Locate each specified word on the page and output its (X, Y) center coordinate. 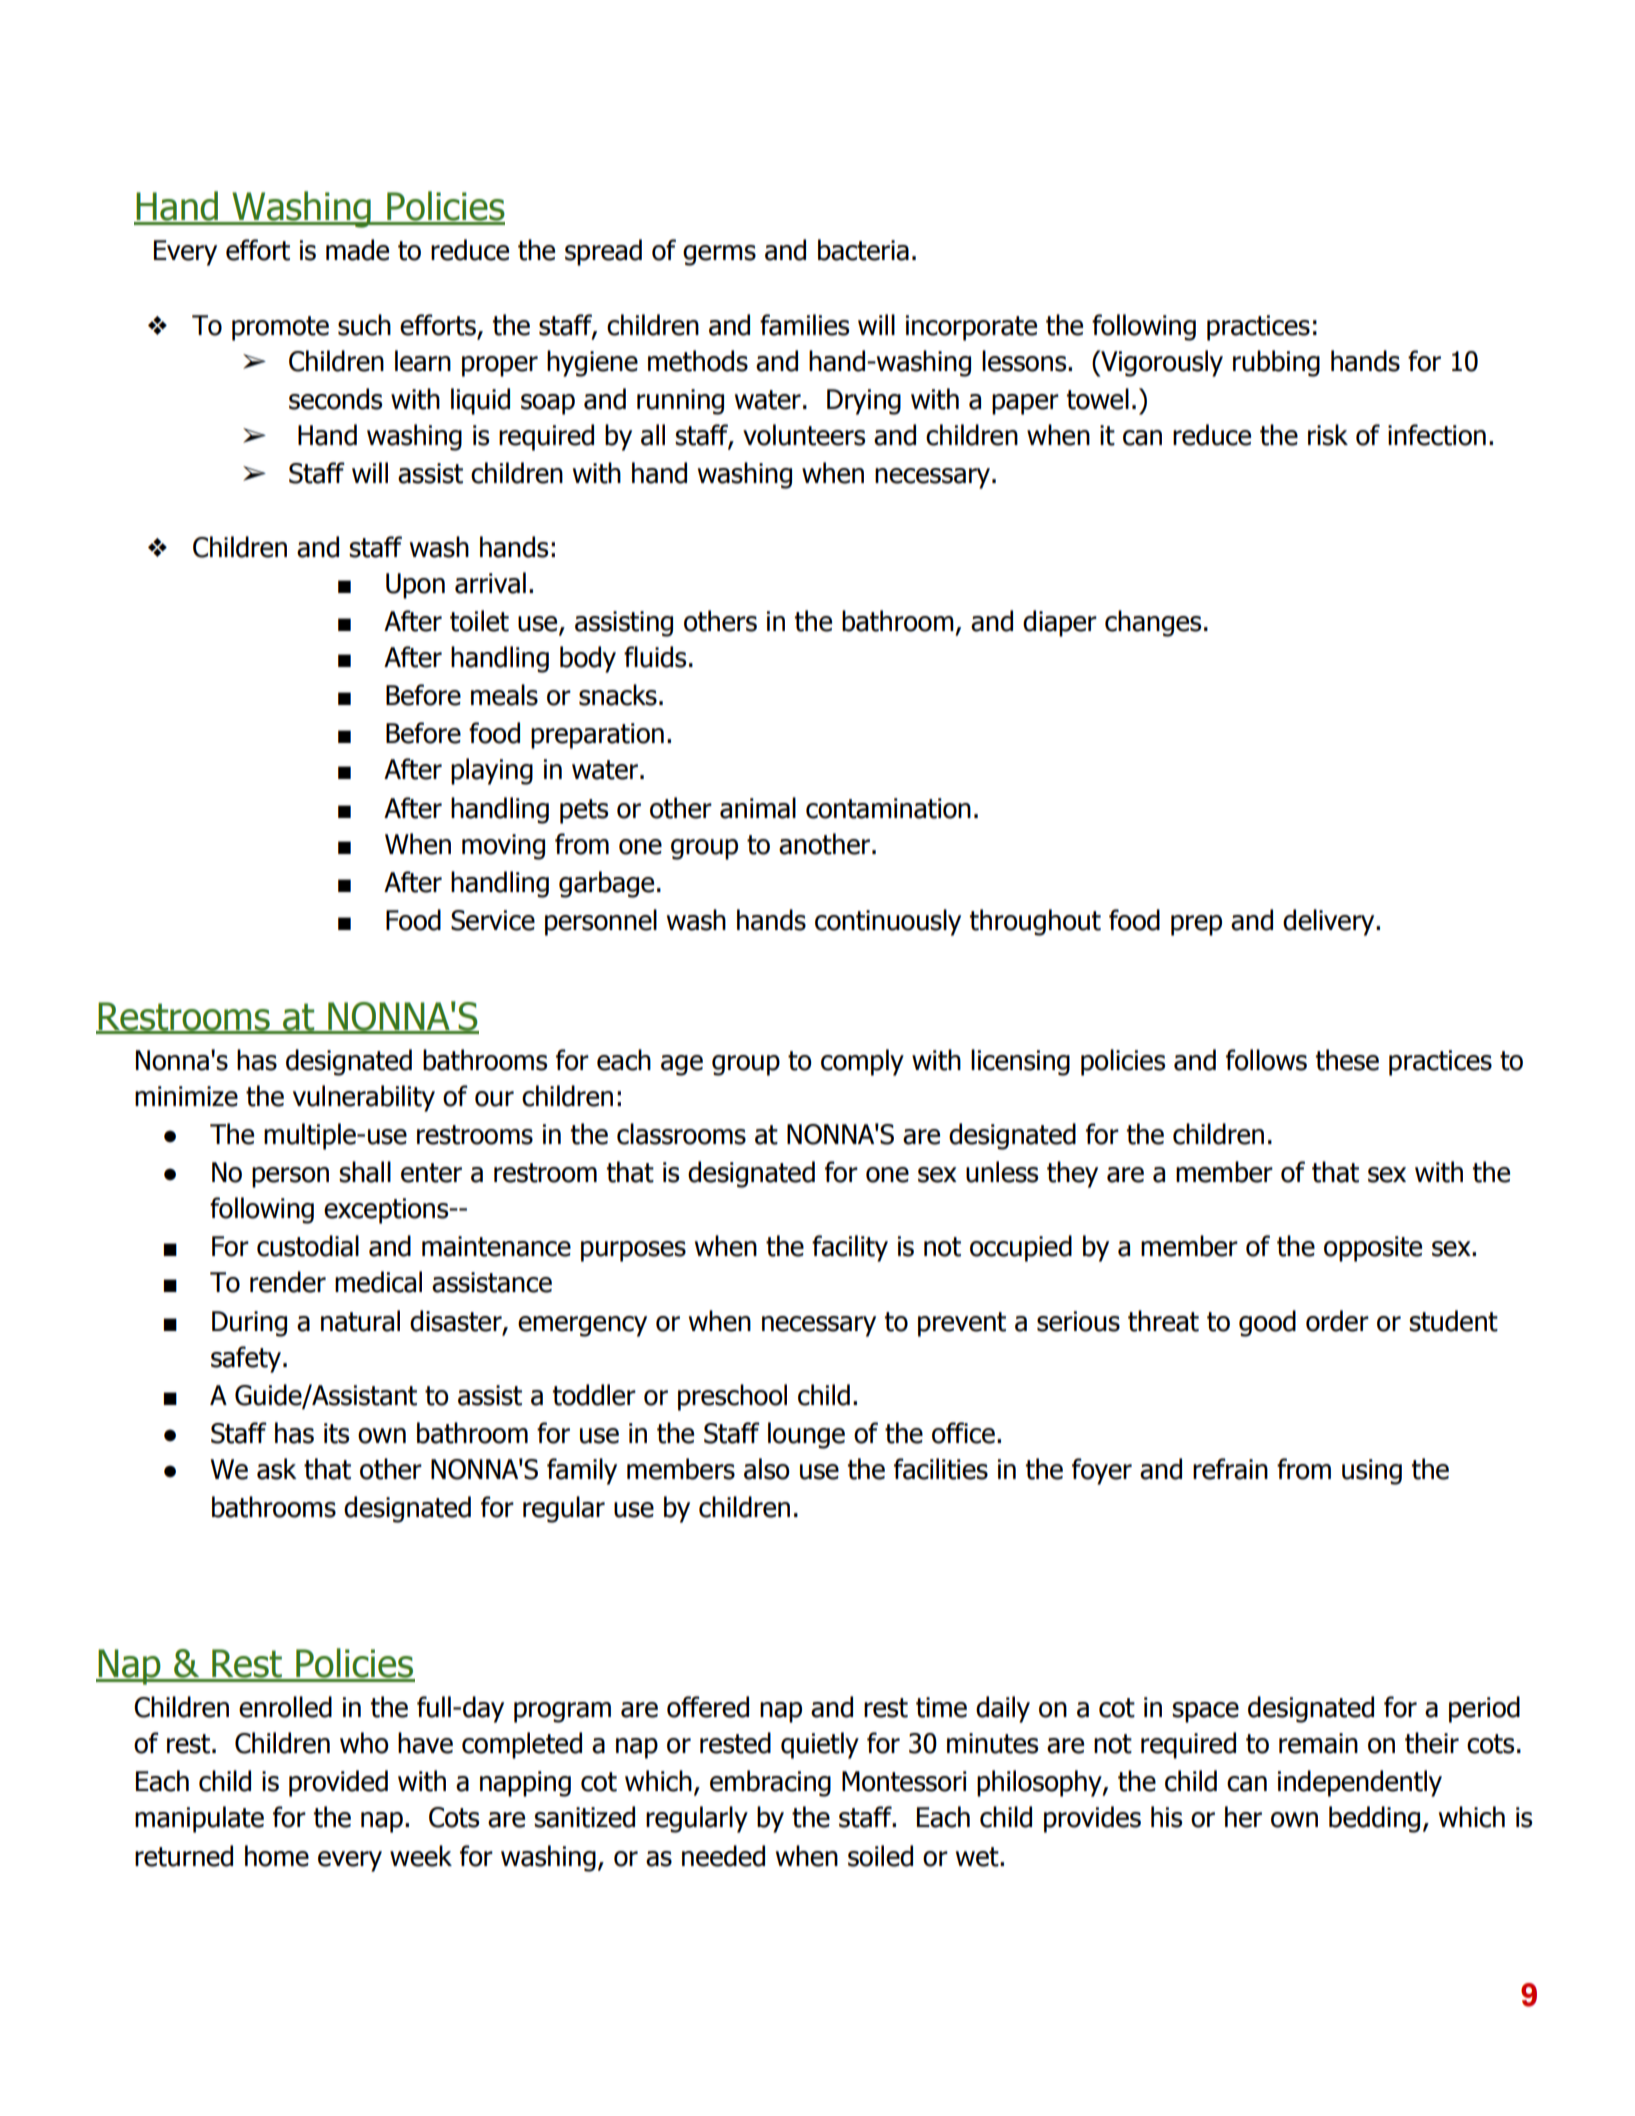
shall (365, 1172)
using (1372, 1472)
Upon (415, 586)
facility (850, 1248)
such (364, 325)
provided (338, 1783)
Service (493, 920)
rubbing (1276, 363)
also (767, 1469)
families (804, 325)
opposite (1373, 1249)
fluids (655, 657)
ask (277, 1469)
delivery (1330, 922)
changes (1153, 623)
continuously (888, 922)
